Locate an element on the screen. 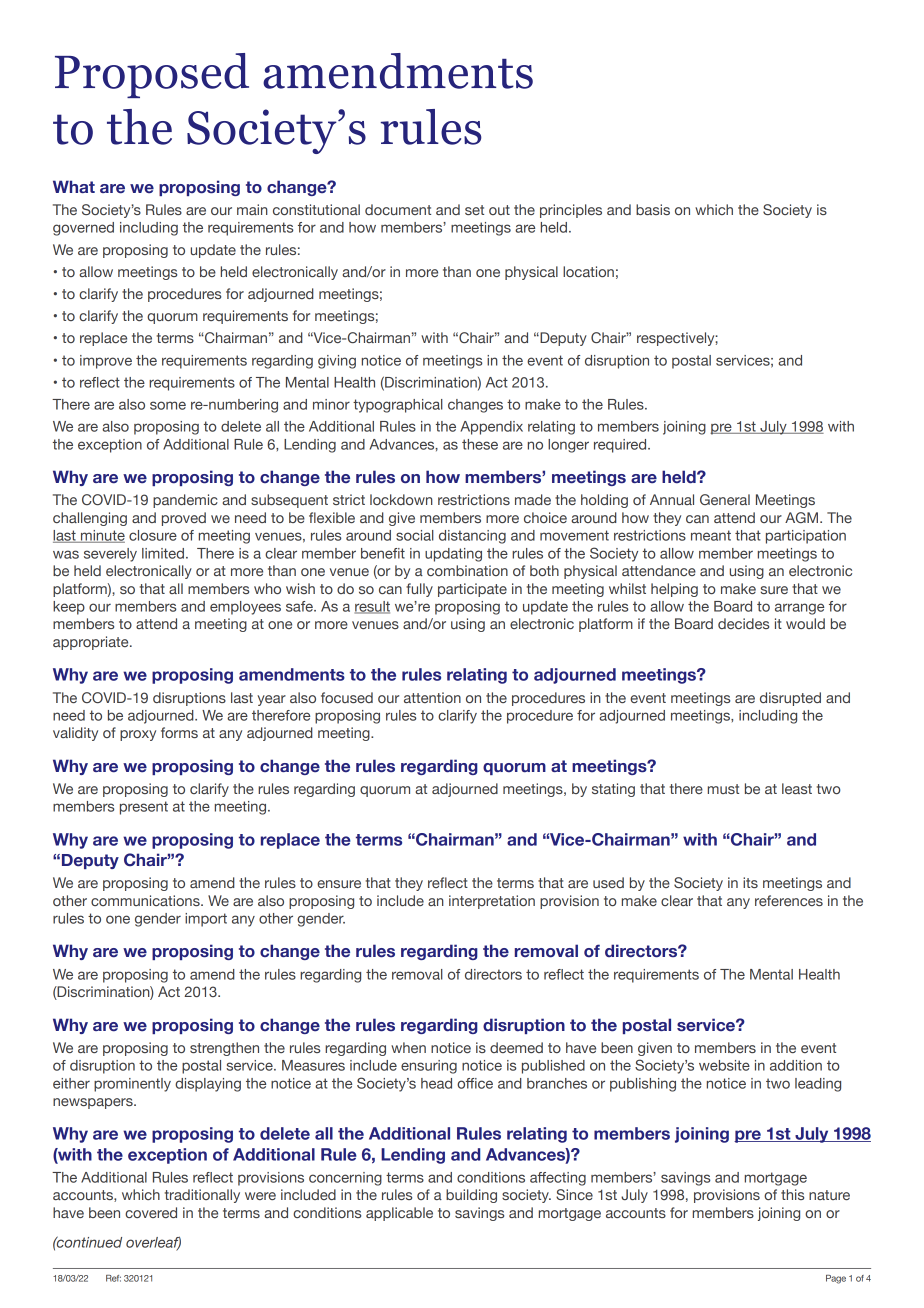 The width and height of the screenshot is (924, 1308). attention is located at coordinates (432, 697).
